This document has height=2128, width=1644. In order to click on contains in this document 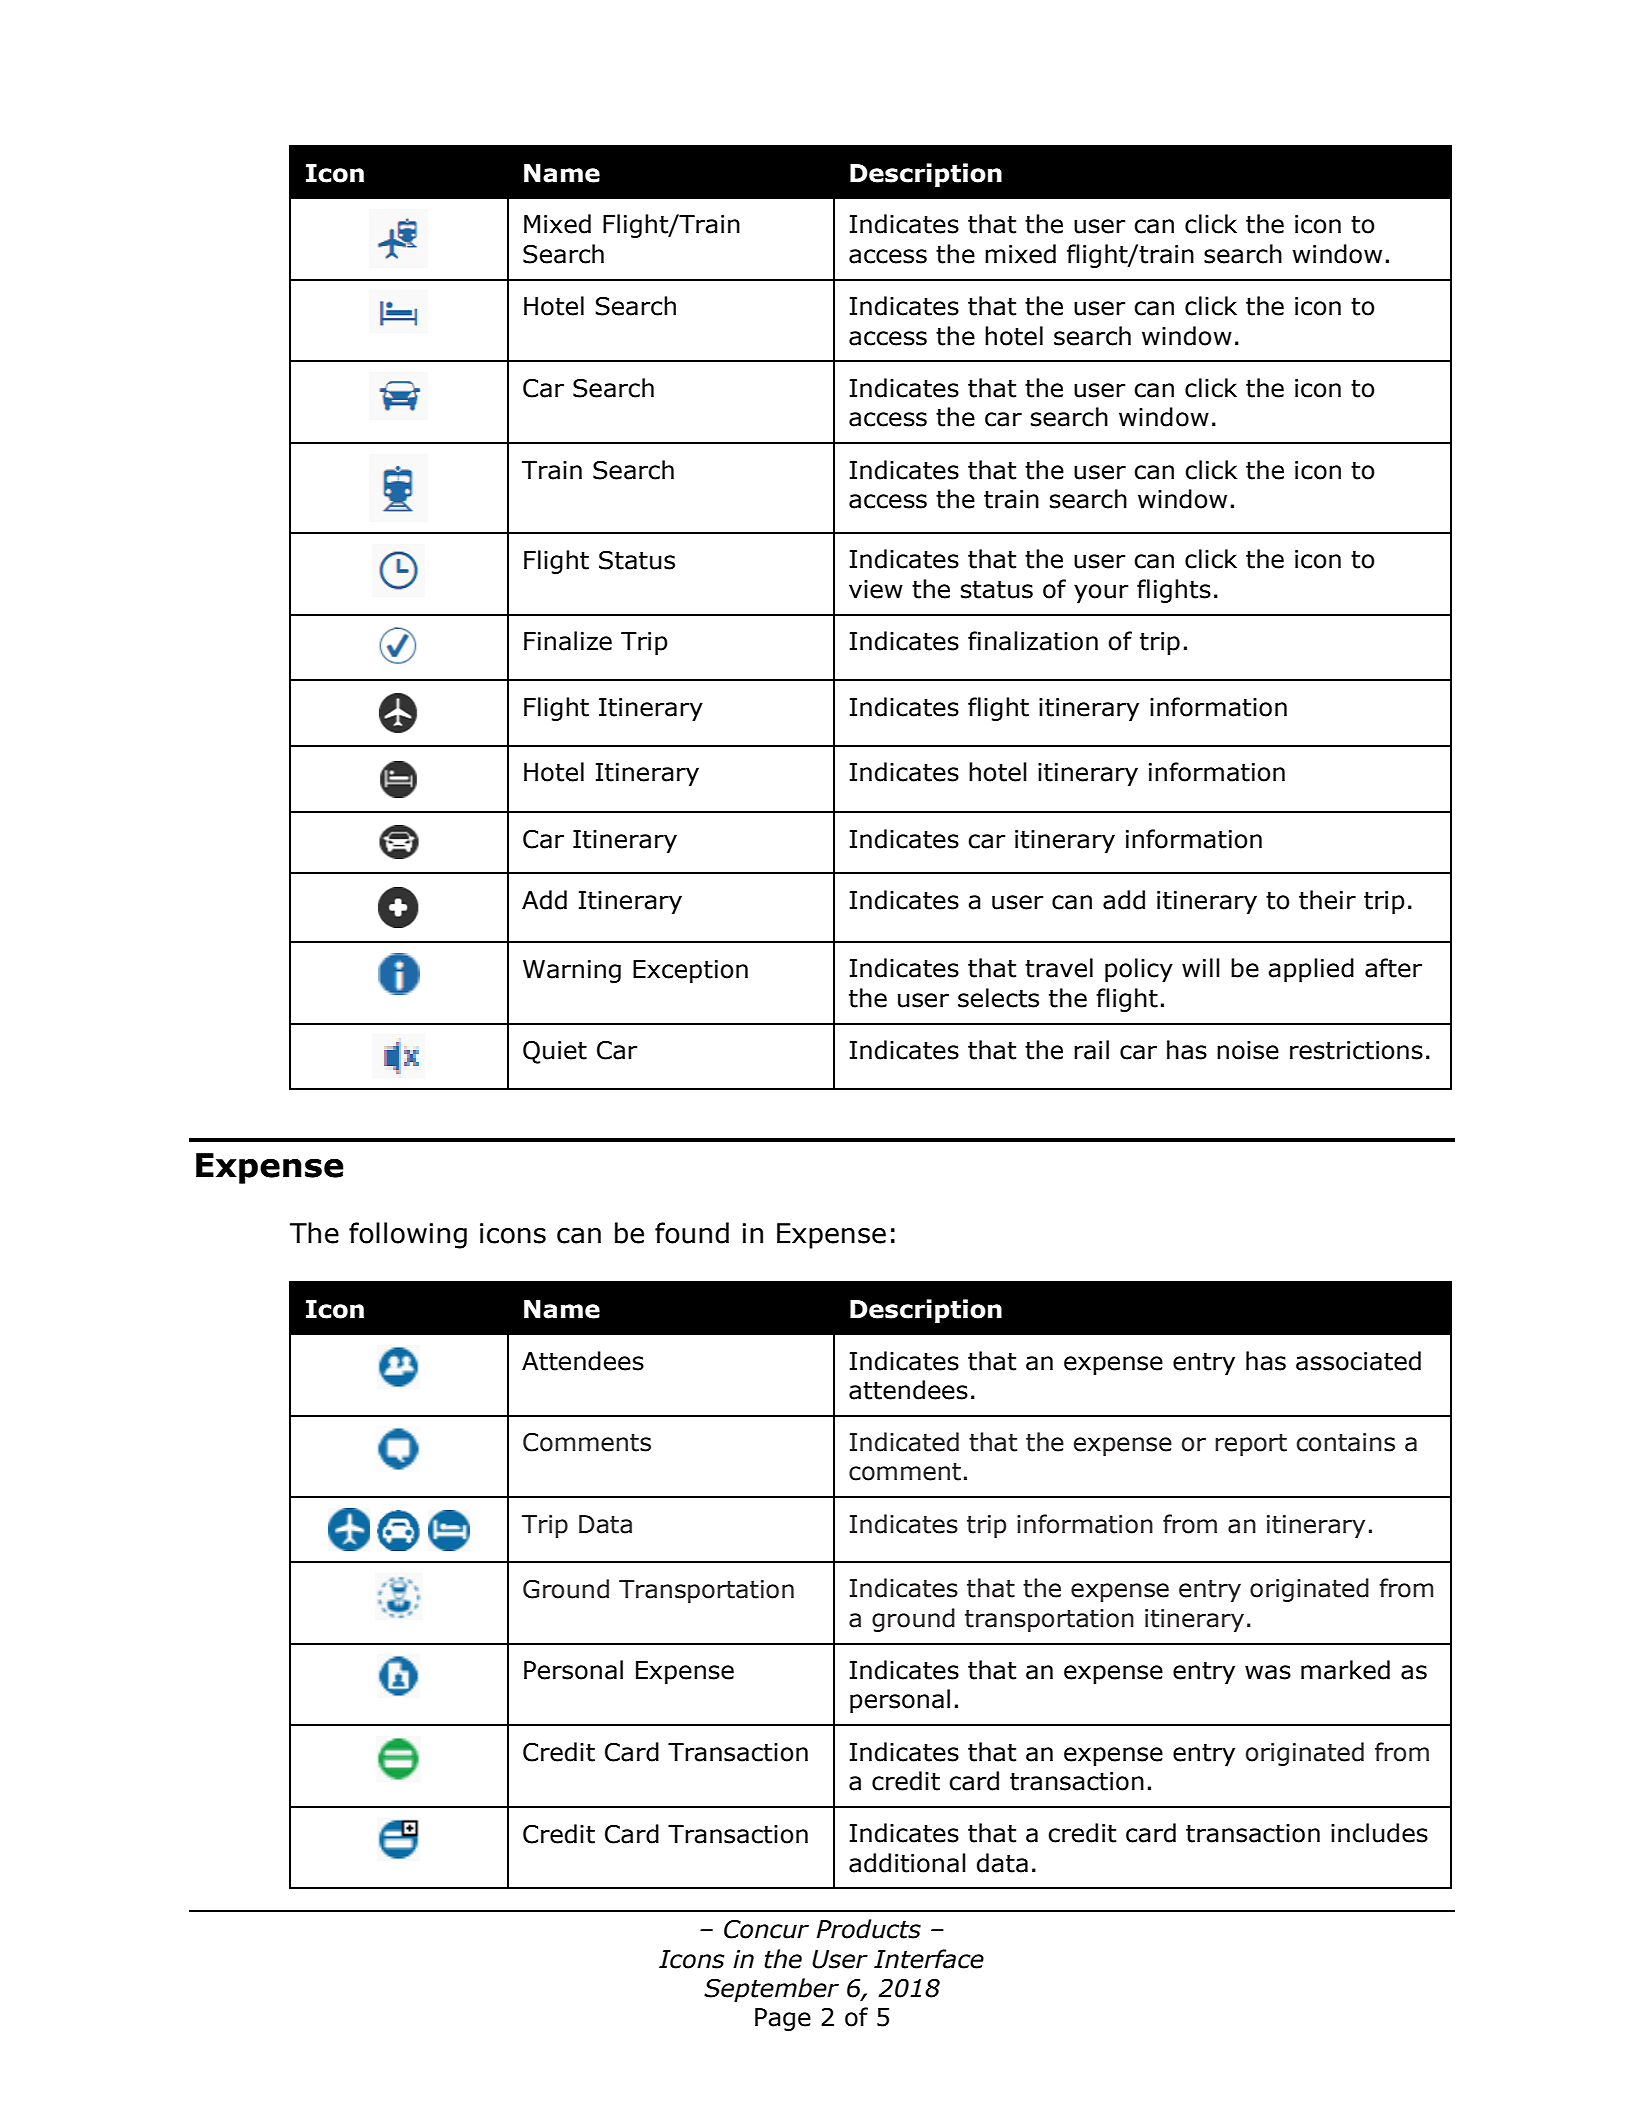, I will do `click(1346, 1442)`.
